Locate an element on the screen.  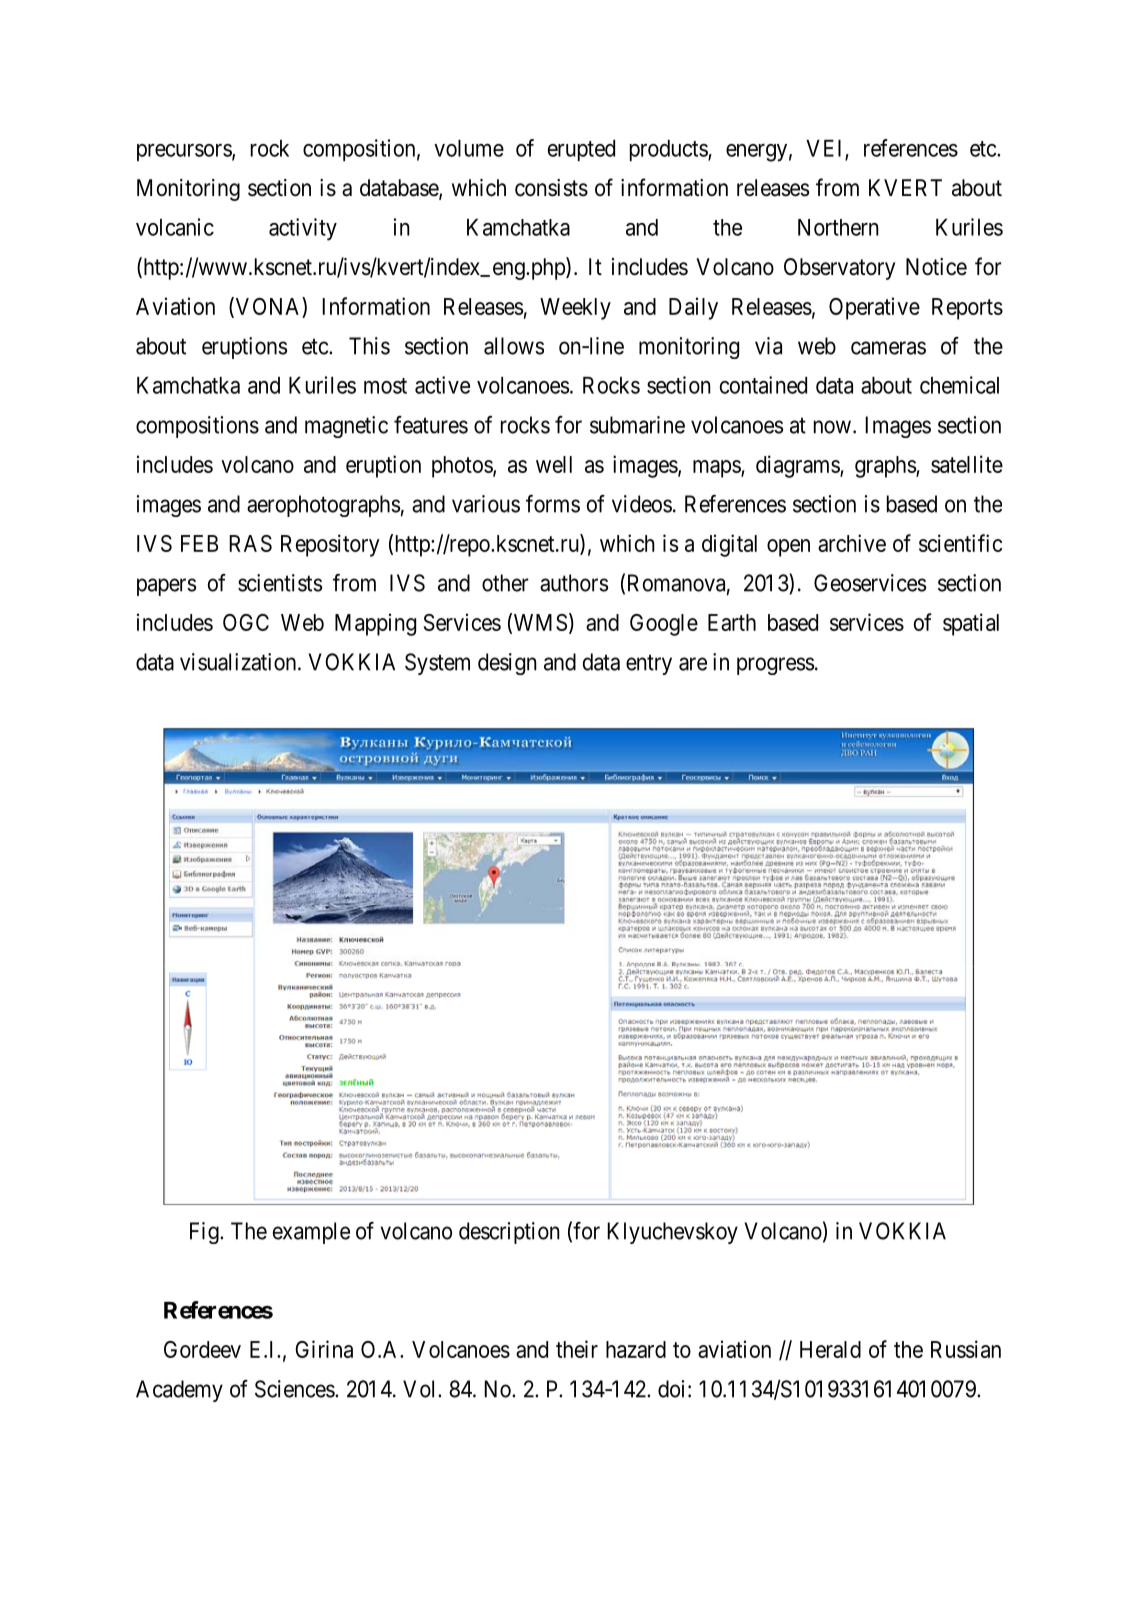
Herald is located at coordinates (830, 1349).
